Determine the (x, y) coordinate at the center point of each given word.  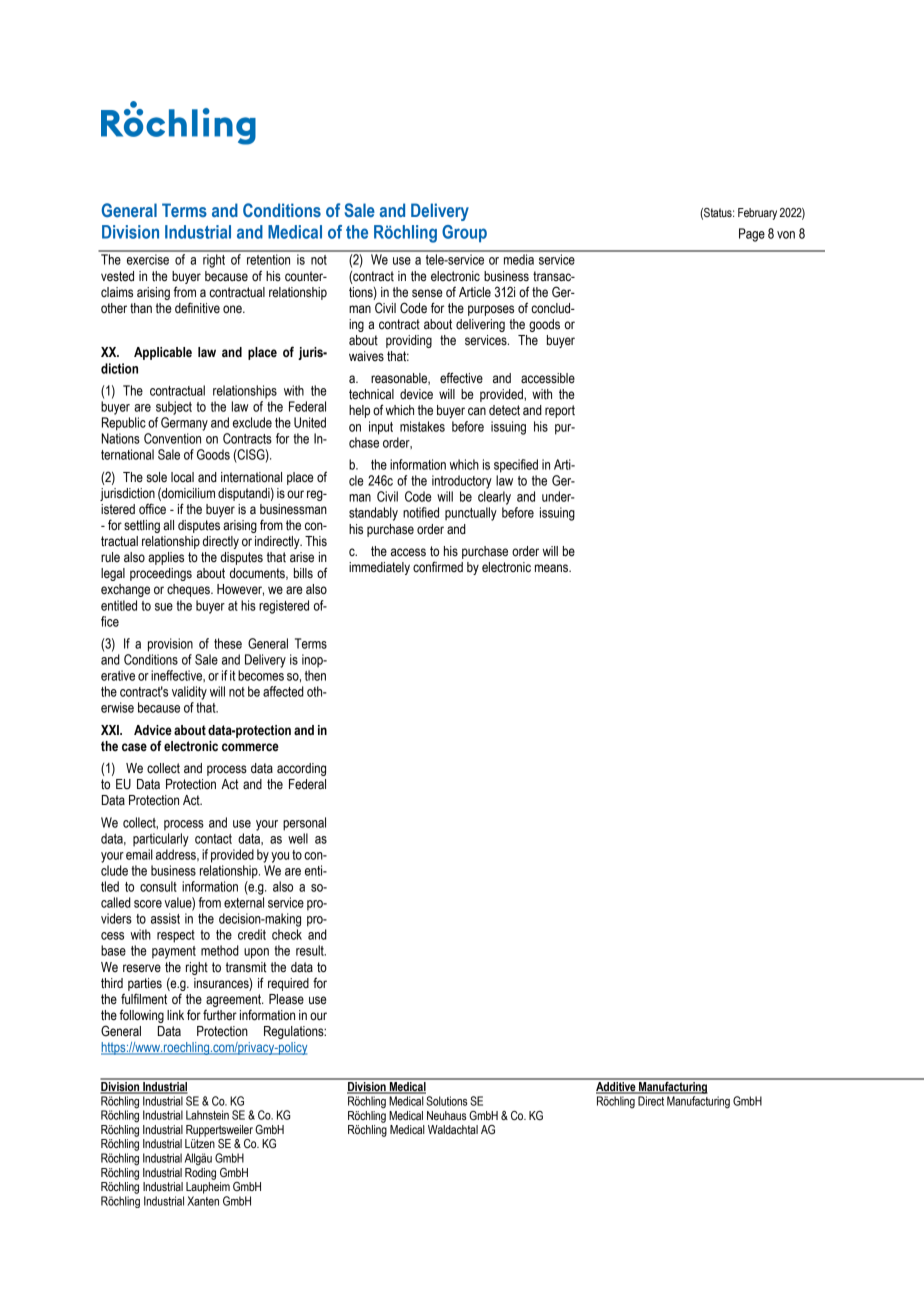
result (311, 950)
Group (464, 234)
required (288, 984)
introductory (462, 482)
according (301, 769)
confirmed (438, 567)
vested (117, 276)
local (182, 477)
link (175, 1015)
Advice (153, 730)
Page (752, 235)
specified (516, 466)
